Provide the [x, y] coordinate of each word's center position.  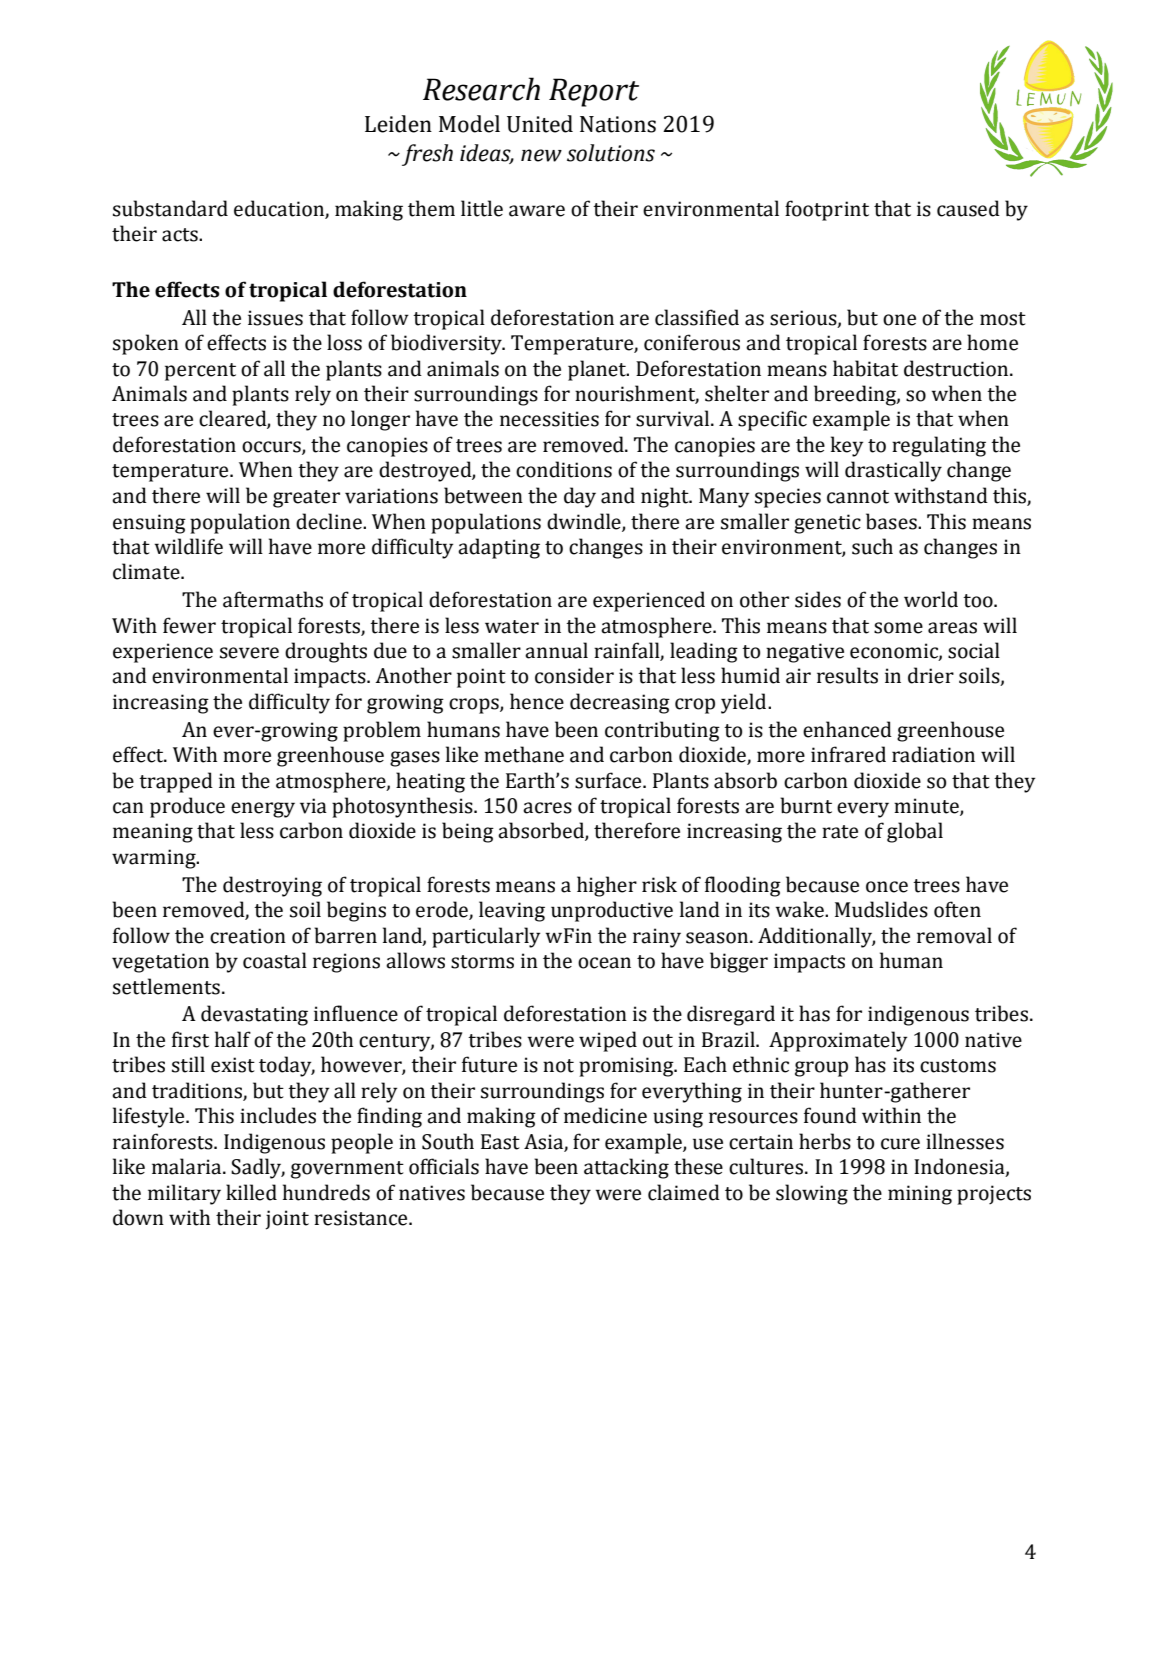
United [540, 124]
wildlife [188, 546]
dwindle [585, 522]
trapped [176, 782]
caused [968, 208]
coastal [275, 960]
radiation [933, 754]
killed [251, 1192]
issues [275, 318]
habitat [865, 368]
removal [954, 935]
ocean [604, 963]
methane [524, 754]
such [872, 546]
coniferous [692, 342]
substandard [170, 208]
